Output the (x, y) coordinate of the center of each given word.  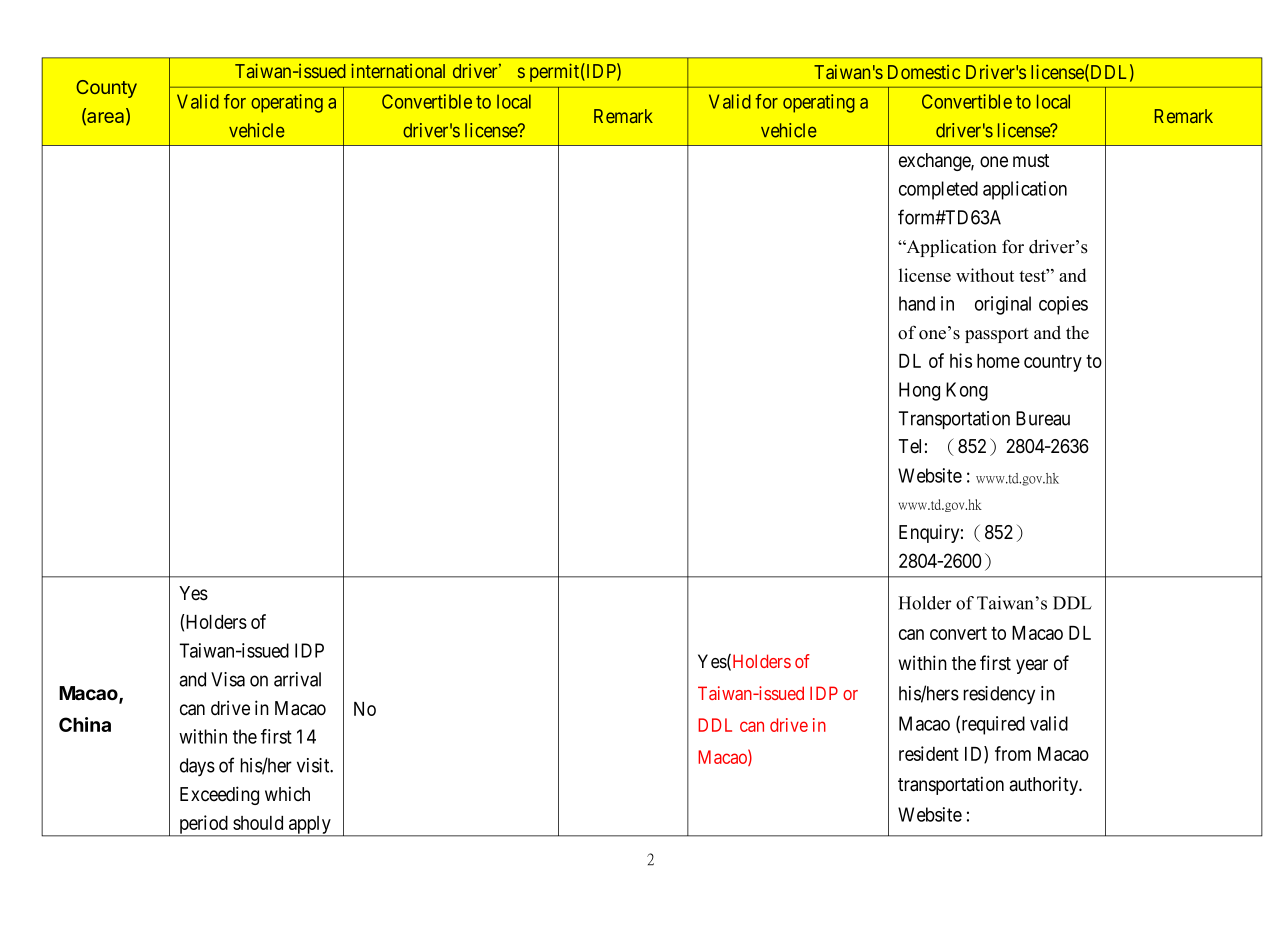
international (398, 70)
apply (310, 826)
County (106, 89)
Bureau (1043, 418)
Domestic (924, 72)
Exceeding (219, 795)
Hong (919, 391)
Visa (228, 679)
